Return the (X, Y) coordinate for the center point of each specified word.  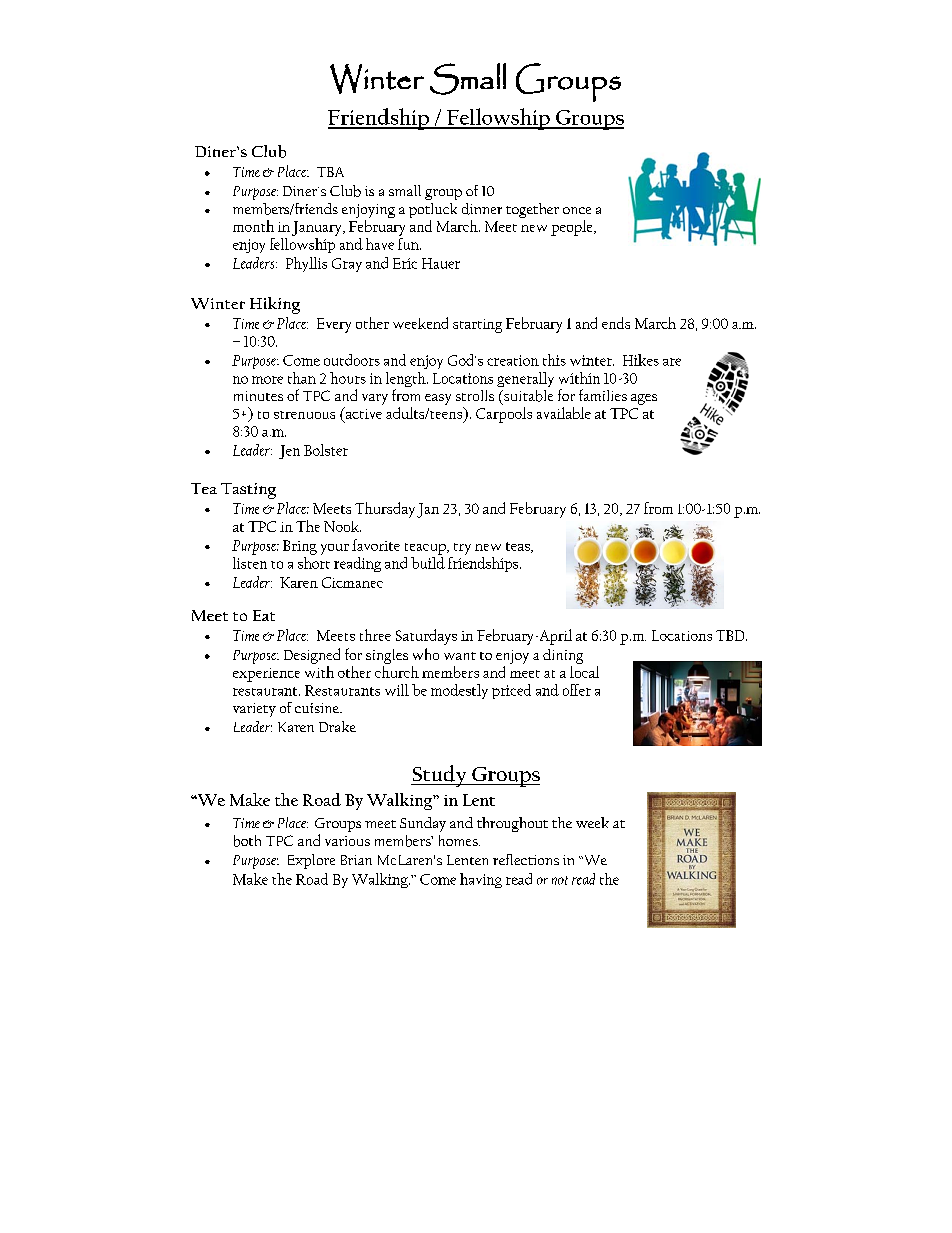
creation (513, 360)
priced (511, 691)
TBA (330, 172)
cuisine (318, 708)
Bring (300, 547)
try (462, 549)
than (302, 378)
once (577, 210)
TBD (731, 635)
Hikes (641, 360)
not (560, 880)
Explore (311, 861)
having (481, 880)
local (584, 672)
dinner (482, 209)
